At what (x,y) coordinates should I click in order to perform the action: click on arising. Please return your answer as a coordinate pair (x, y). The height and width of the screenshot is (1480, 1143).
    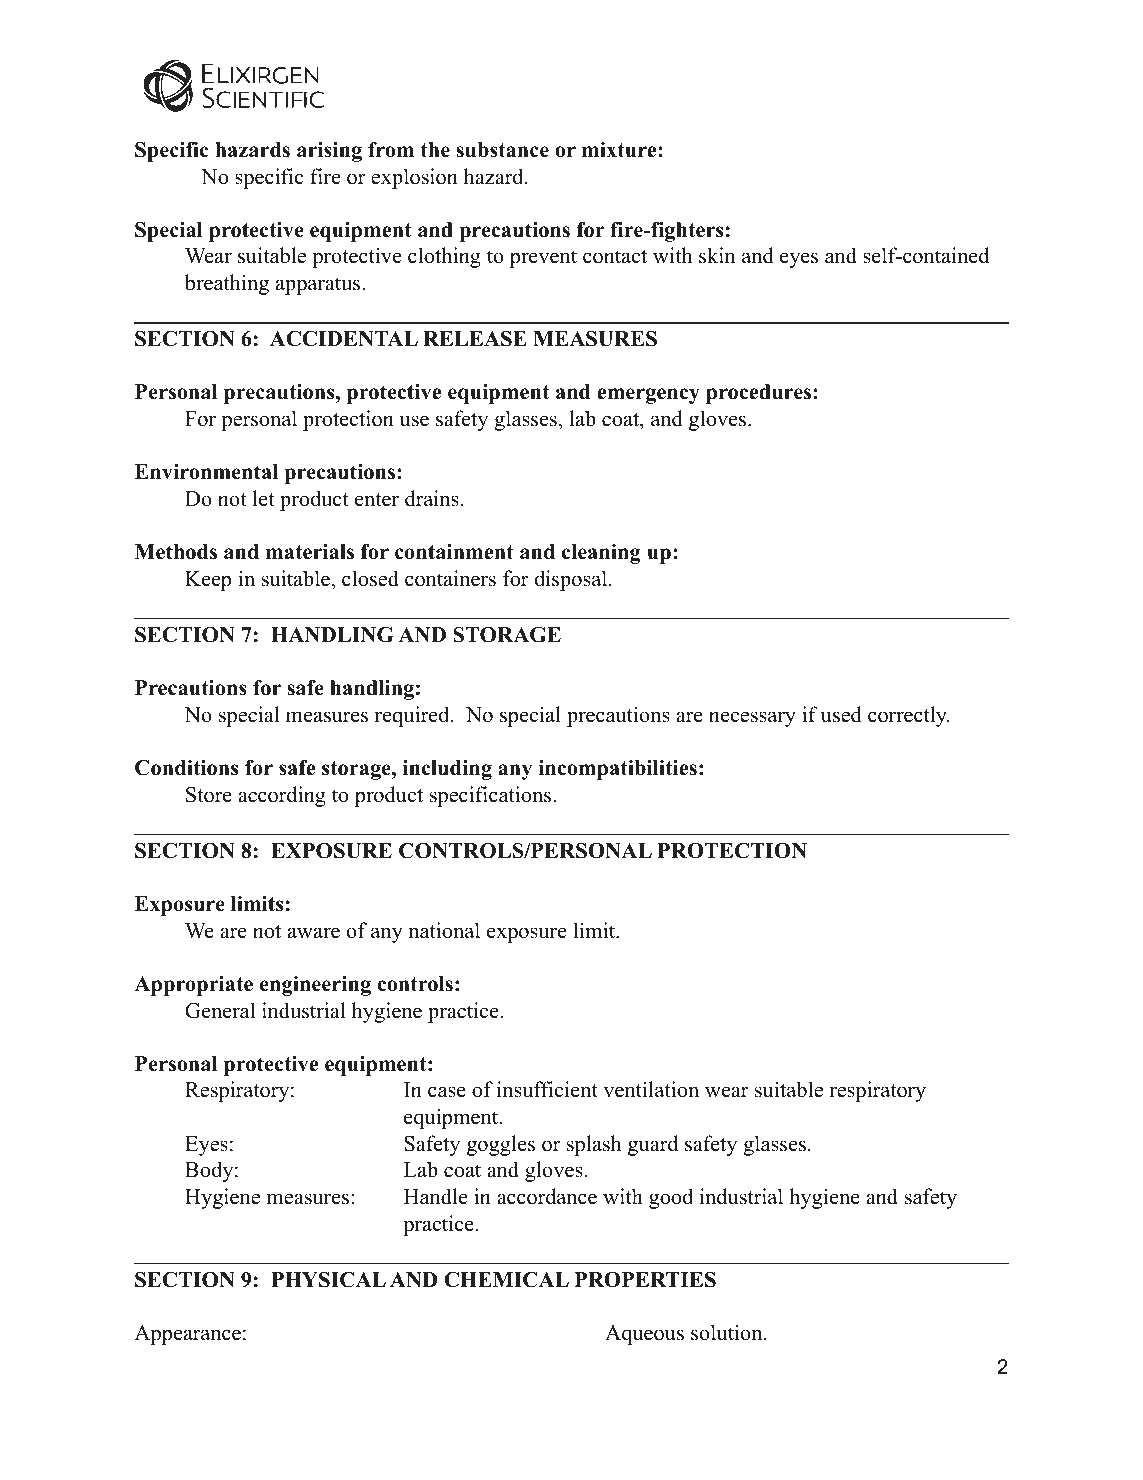
    Looking at the image, I should click on (329, 152).
